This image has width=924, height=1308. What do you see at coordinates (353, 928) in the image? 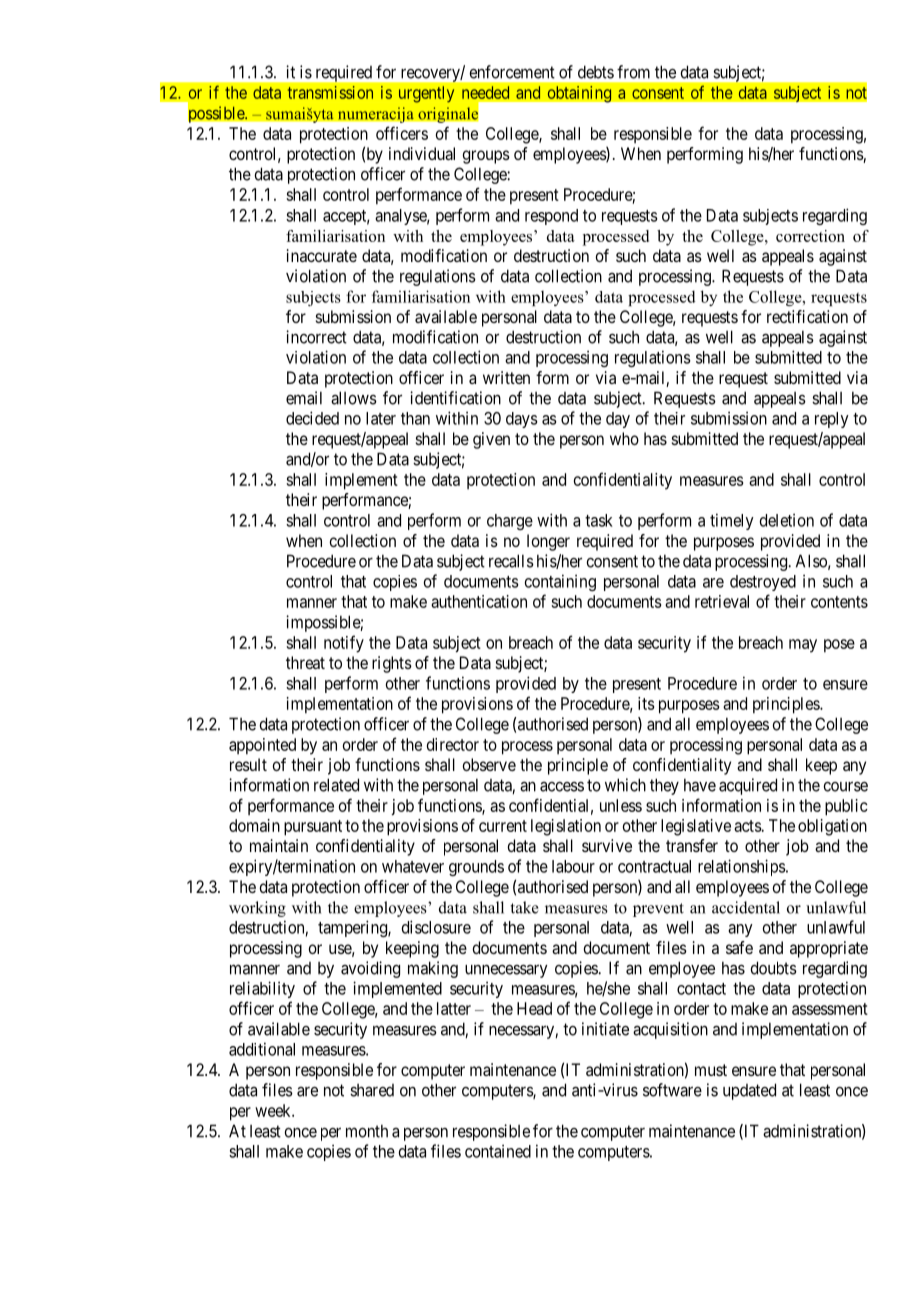
I see `tampering` at bounding box center [353, 928].
